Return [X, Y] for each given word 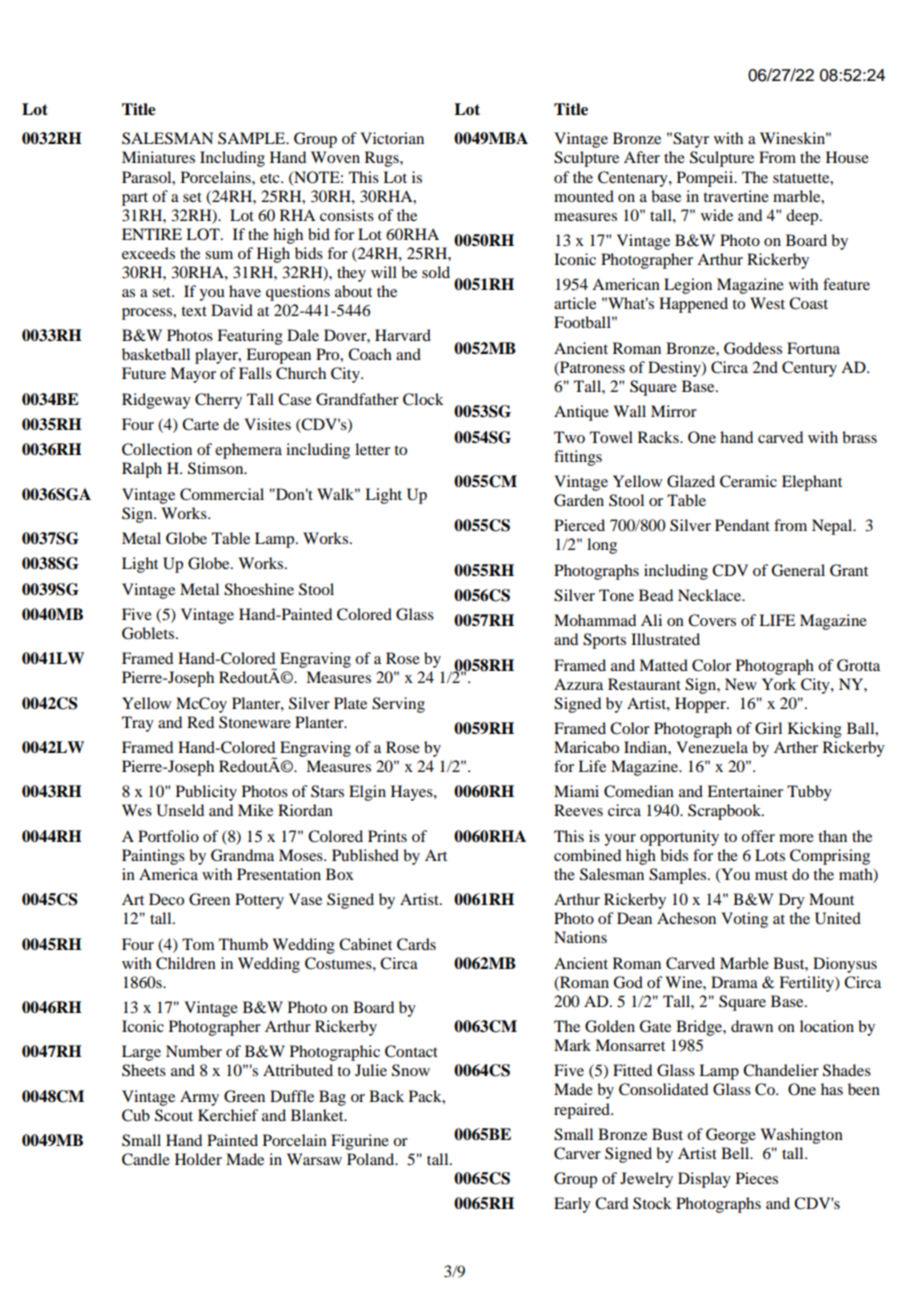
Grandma [242, 855]
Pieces [757, 1178]
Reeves [578, 810]
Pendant [742, 525]
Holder [198, 1159]
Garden [579, 500]
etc [271, 178]
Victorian [392, 138]
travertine [736, 196]
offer [758, 836]
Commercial [222, 494]
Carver [577, 1153]
